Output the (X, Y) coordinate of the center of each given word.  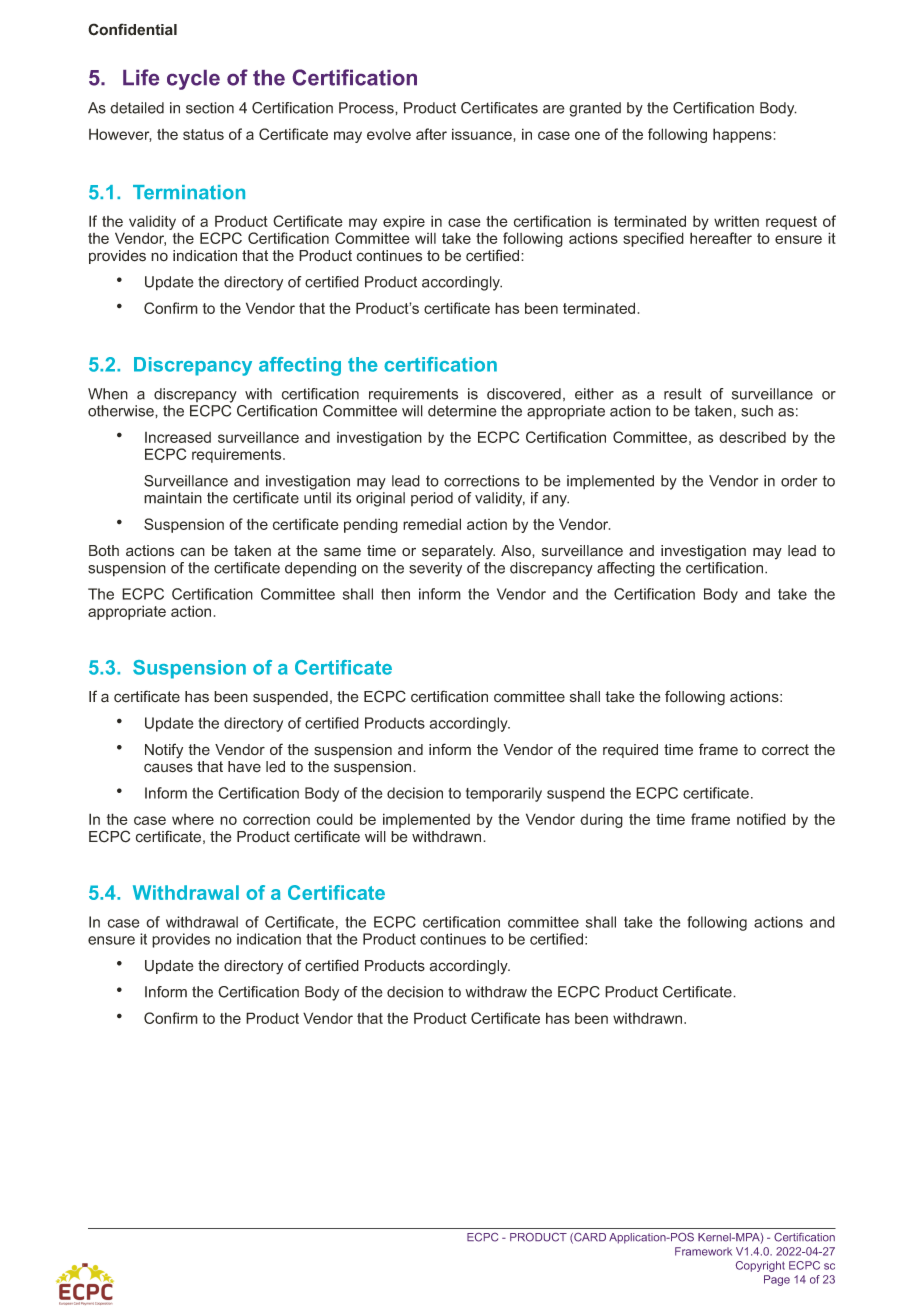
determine (462, 411)
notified (761, 819)
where (193, 819)
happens (743, 135)
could (335, 819)
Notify (164, 751)
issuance (483, 135)
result (683, 394)
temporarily (504, 794)
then (395, 594)
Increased (178, 437)
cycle (193, 80)
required (630, 751)
